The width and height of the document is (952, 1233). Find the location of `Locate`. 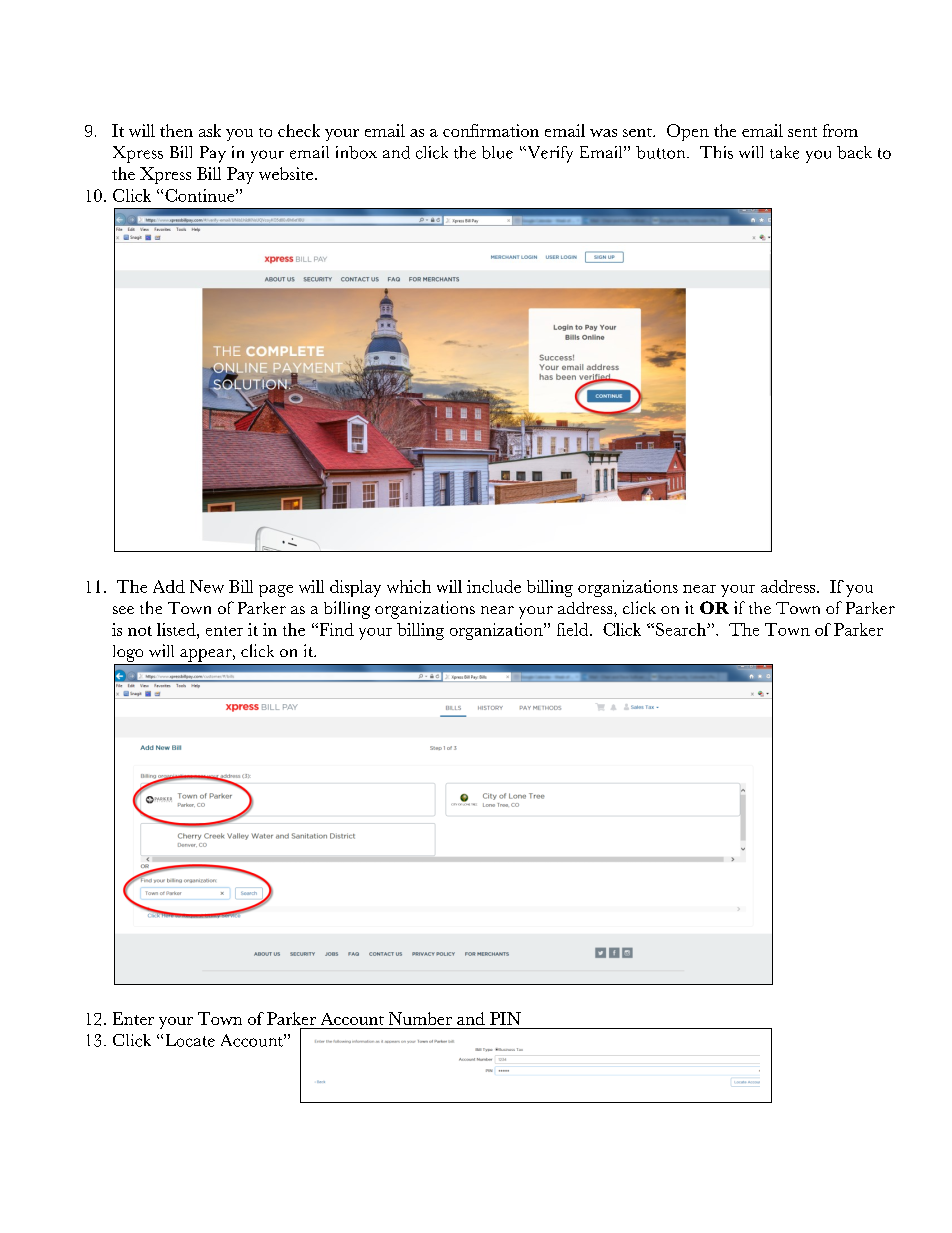

Locate is located at coordinates (190, 1040).
